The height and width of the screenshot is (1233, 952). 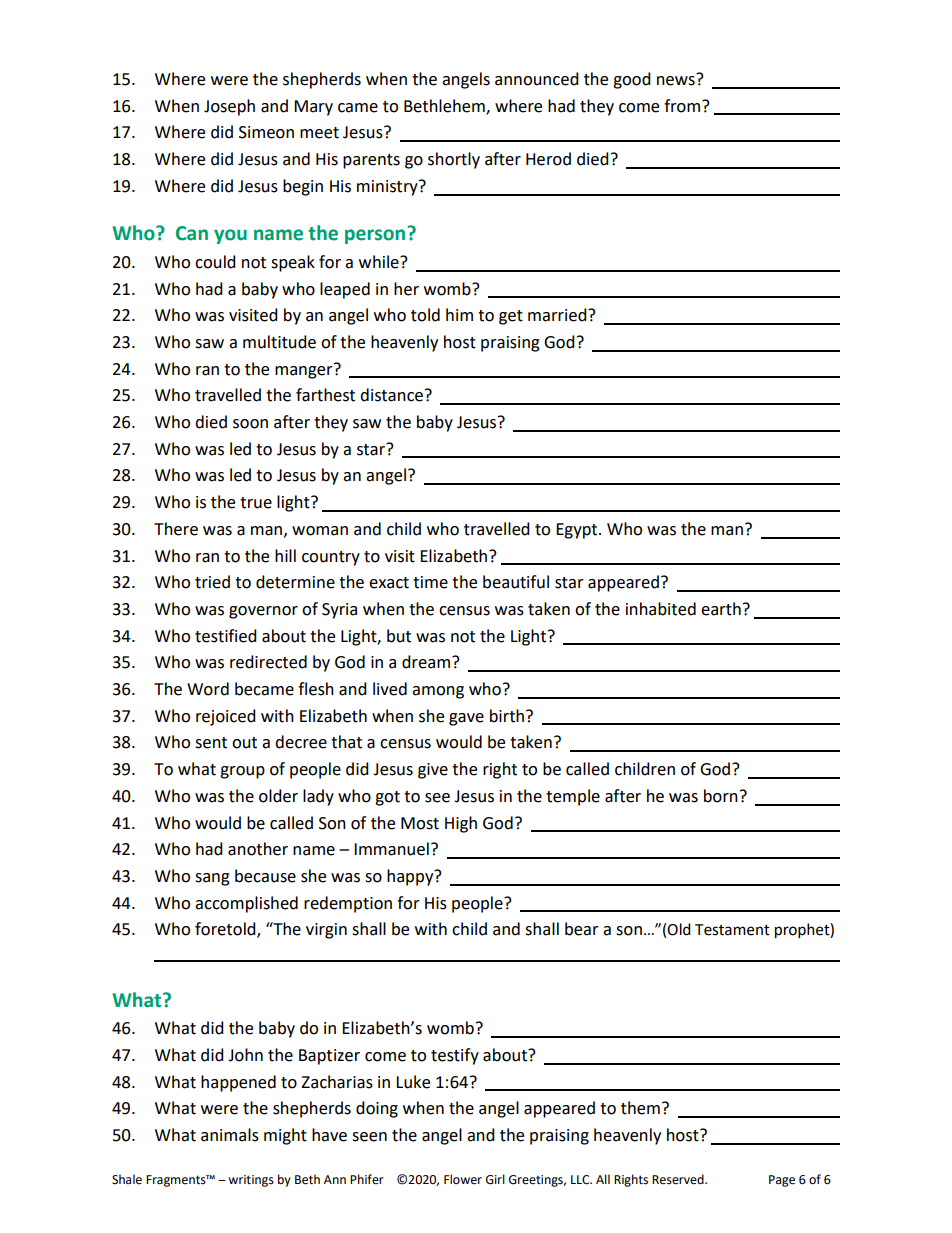 What do you see at coordinates (721, 796) in the screenshot?
I see `born` at bounding box center [721, 796].
